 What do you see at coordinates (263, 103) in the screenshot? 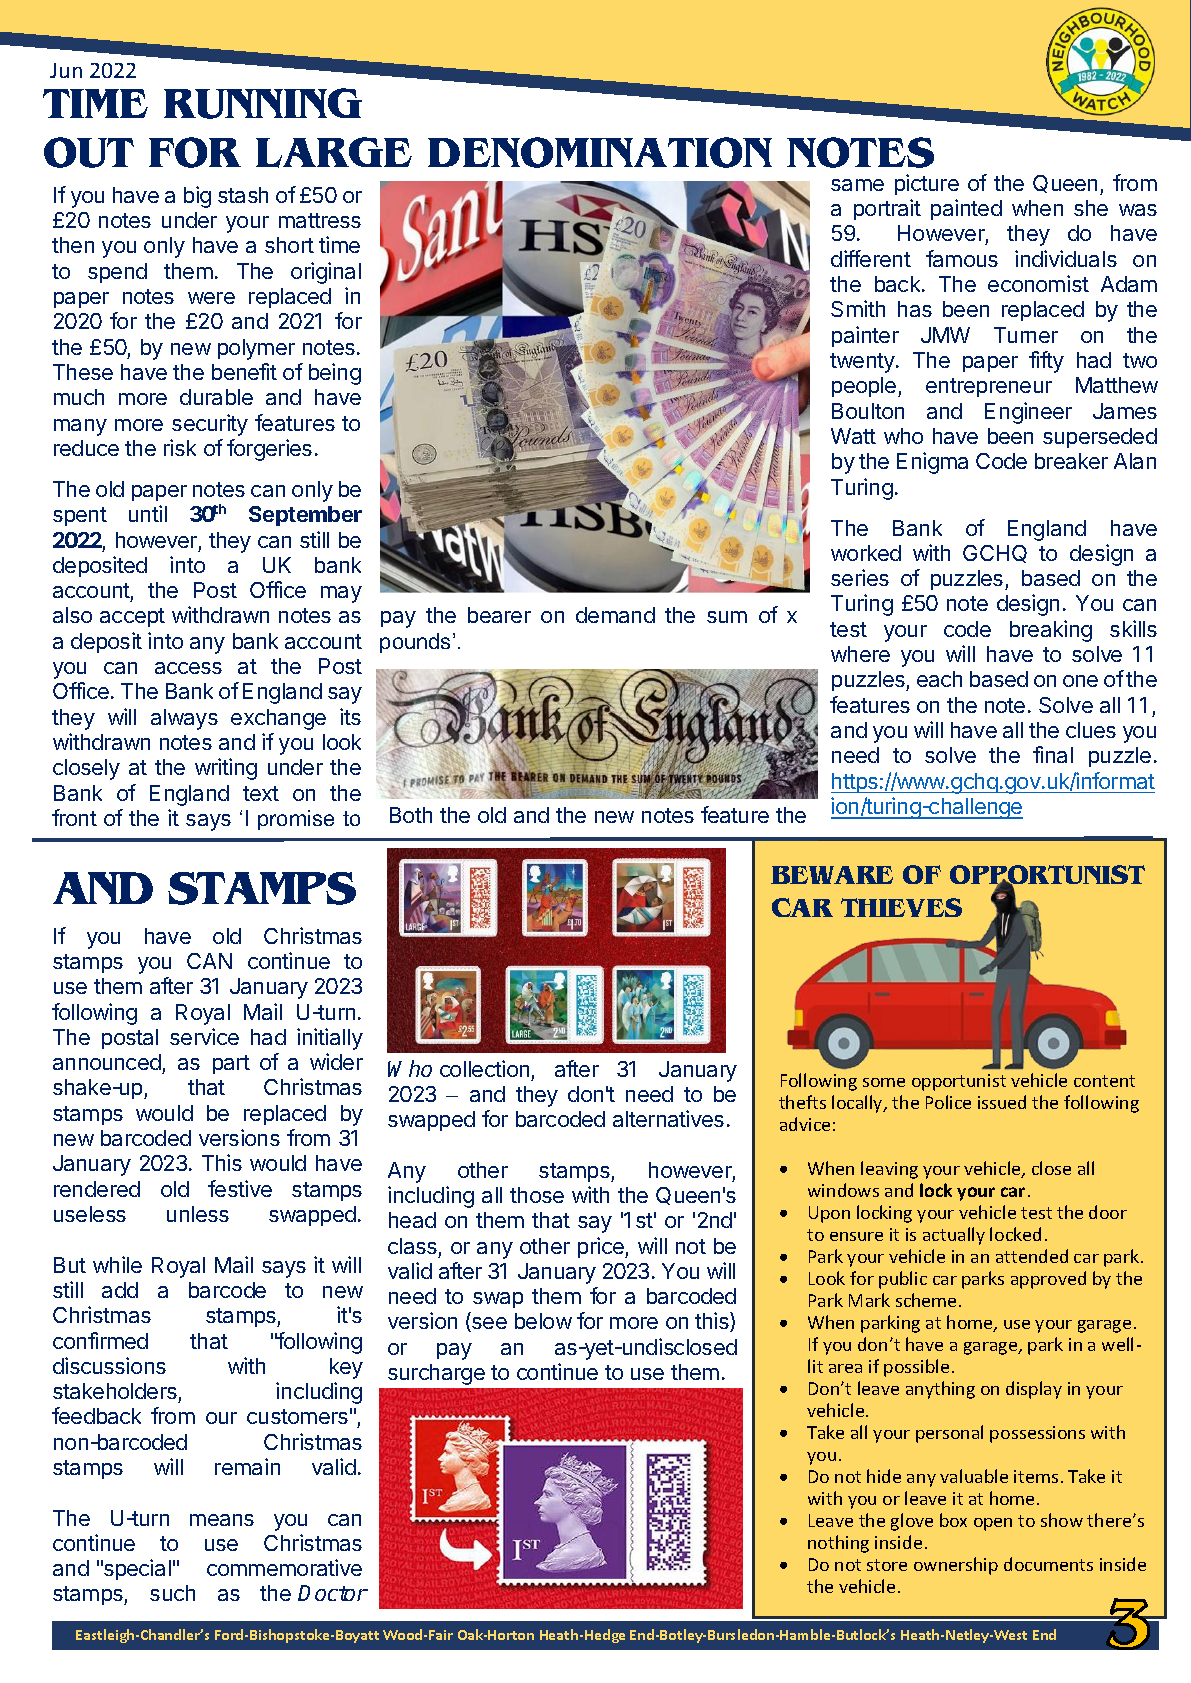
I see `RUNNING` at bounding box center [263, 103].
